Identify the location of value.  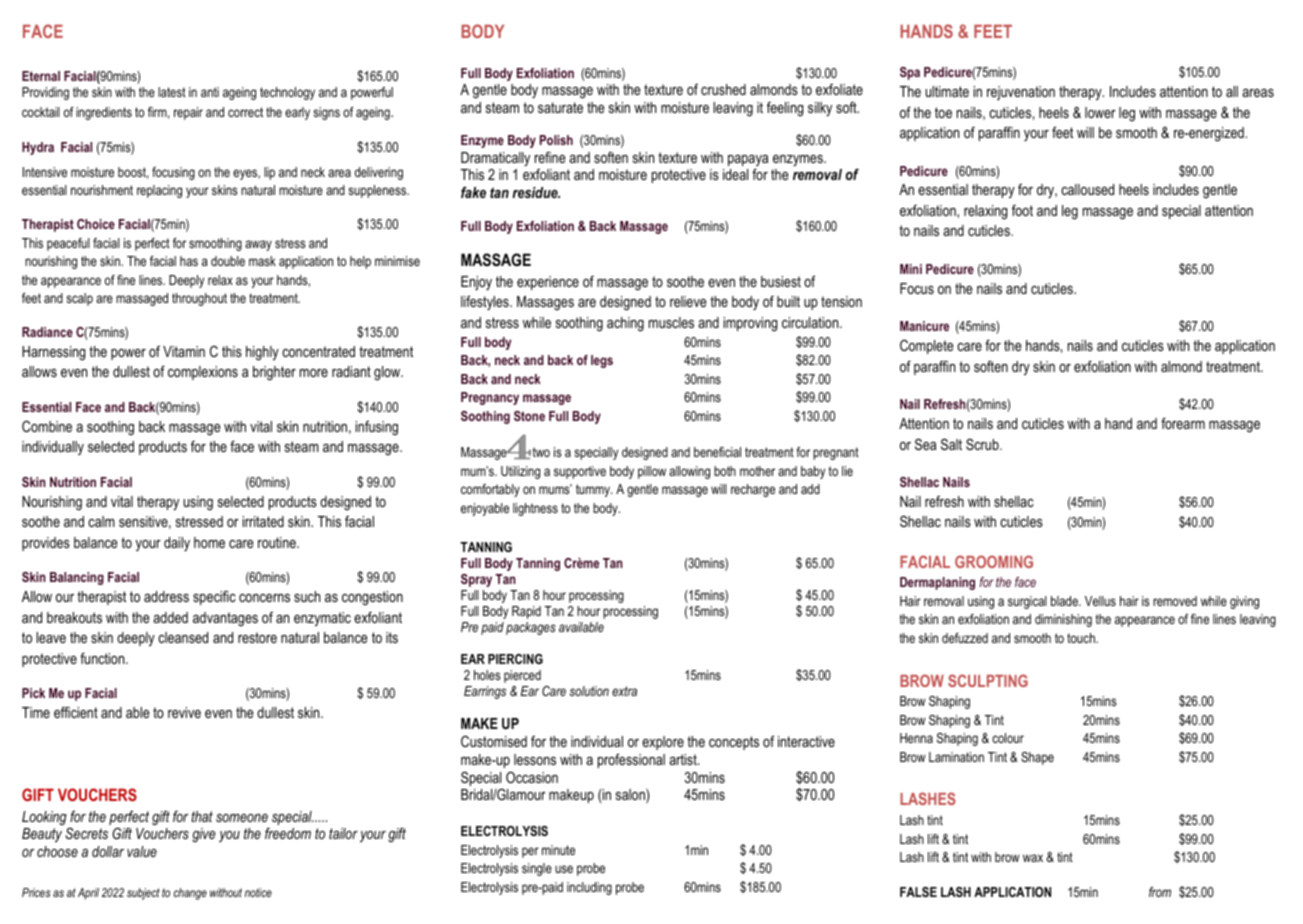
(142, 851).
